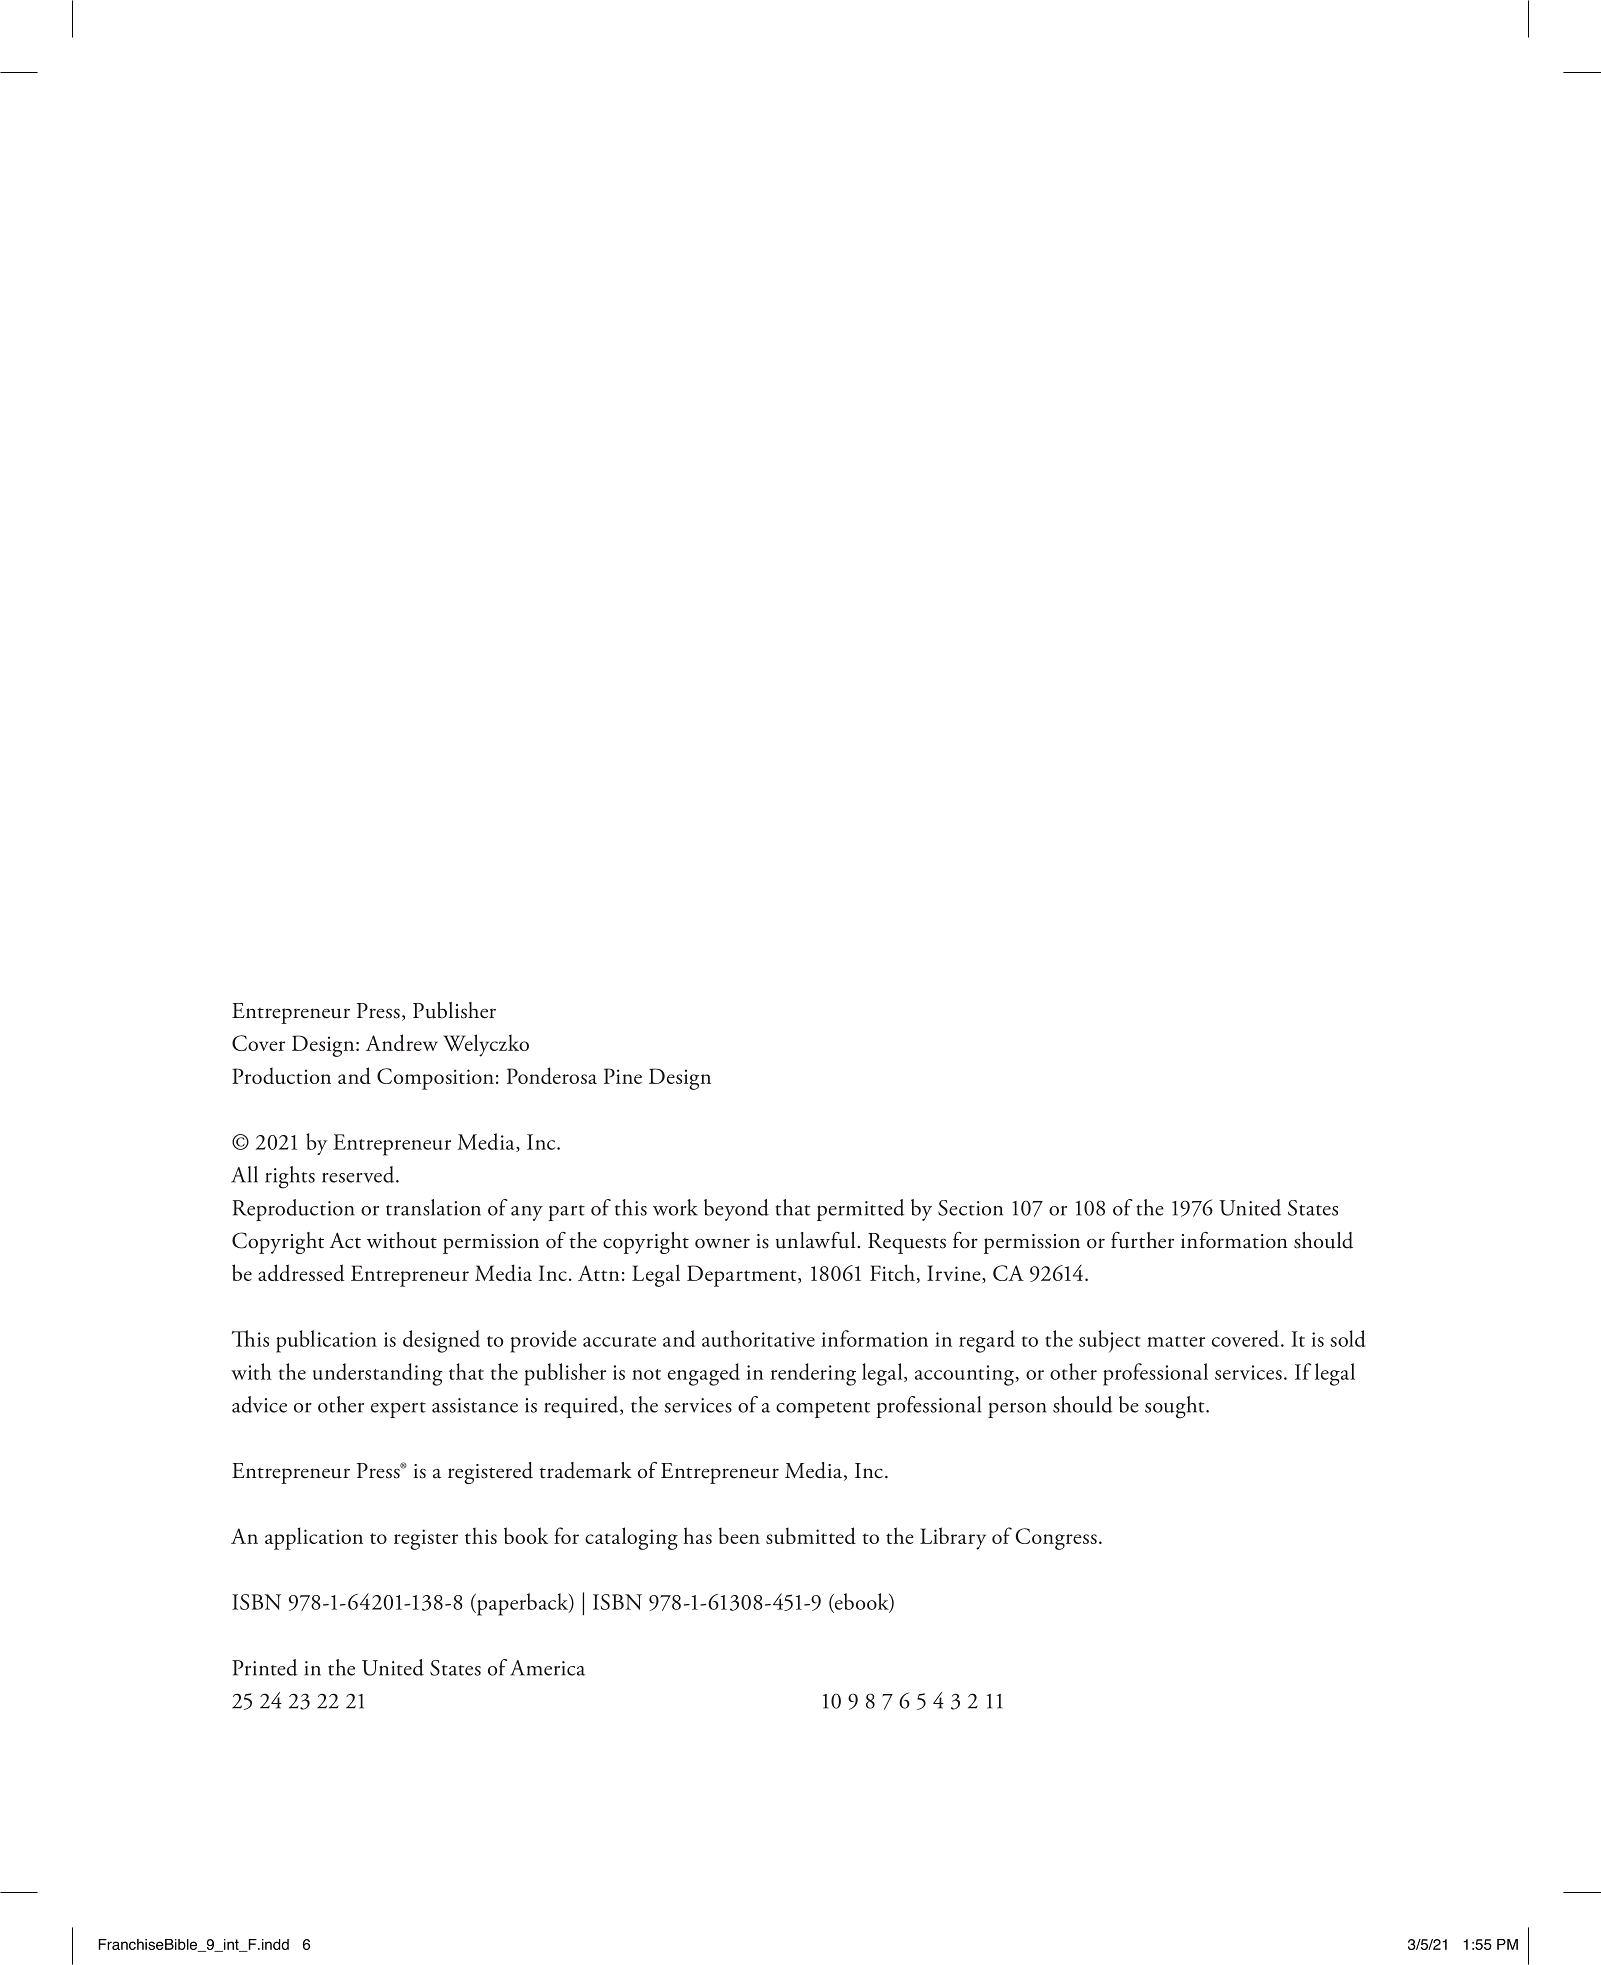  Describe the element at coordinates (314, 1538) in the screenshot. I see `application` at that location.
